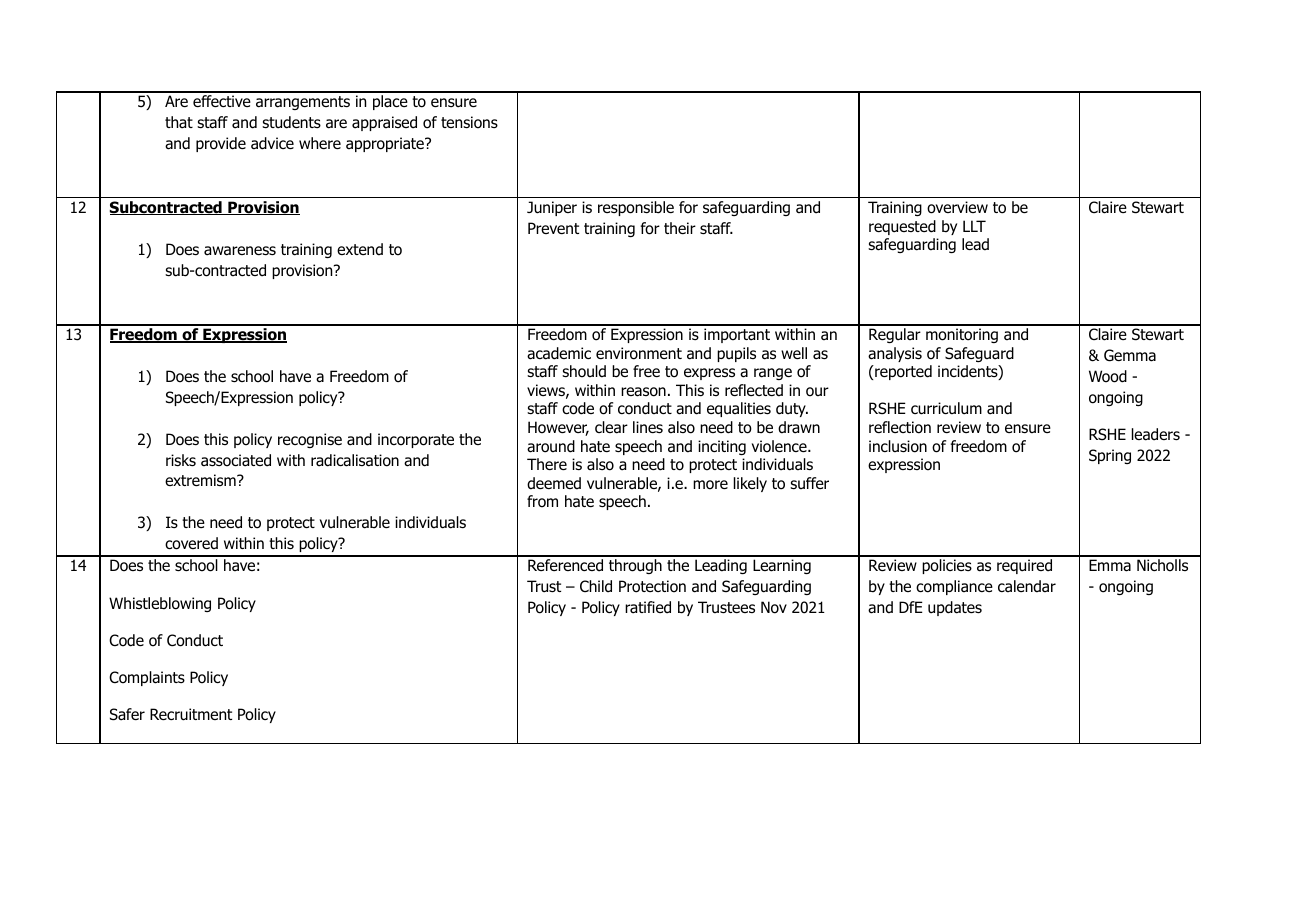  I want to click on provide, so click(221, 144).
